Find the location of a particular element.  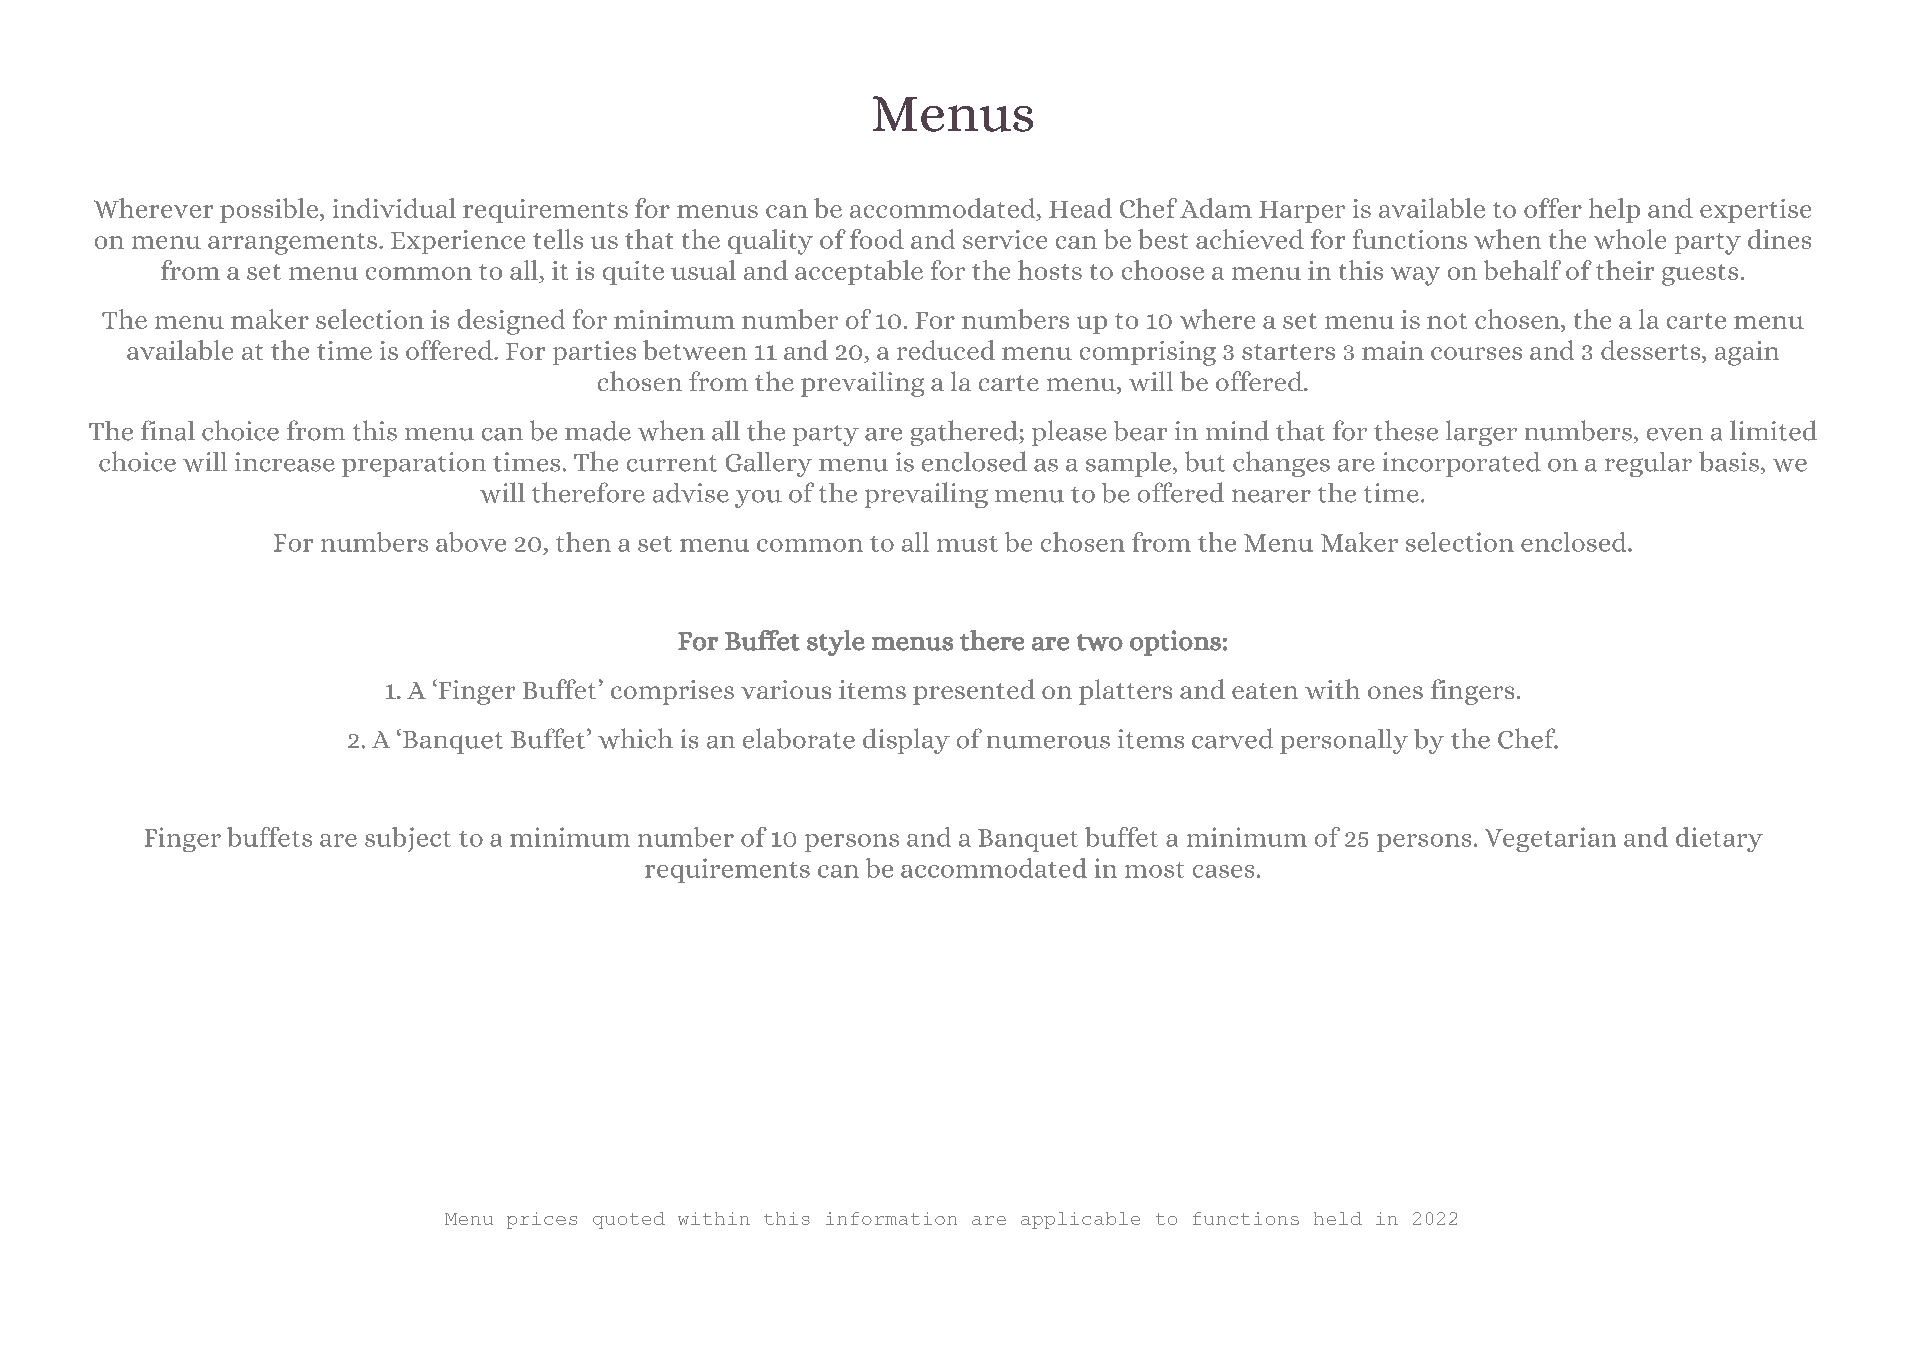

arrangements is located at coordinates (292, 244).
